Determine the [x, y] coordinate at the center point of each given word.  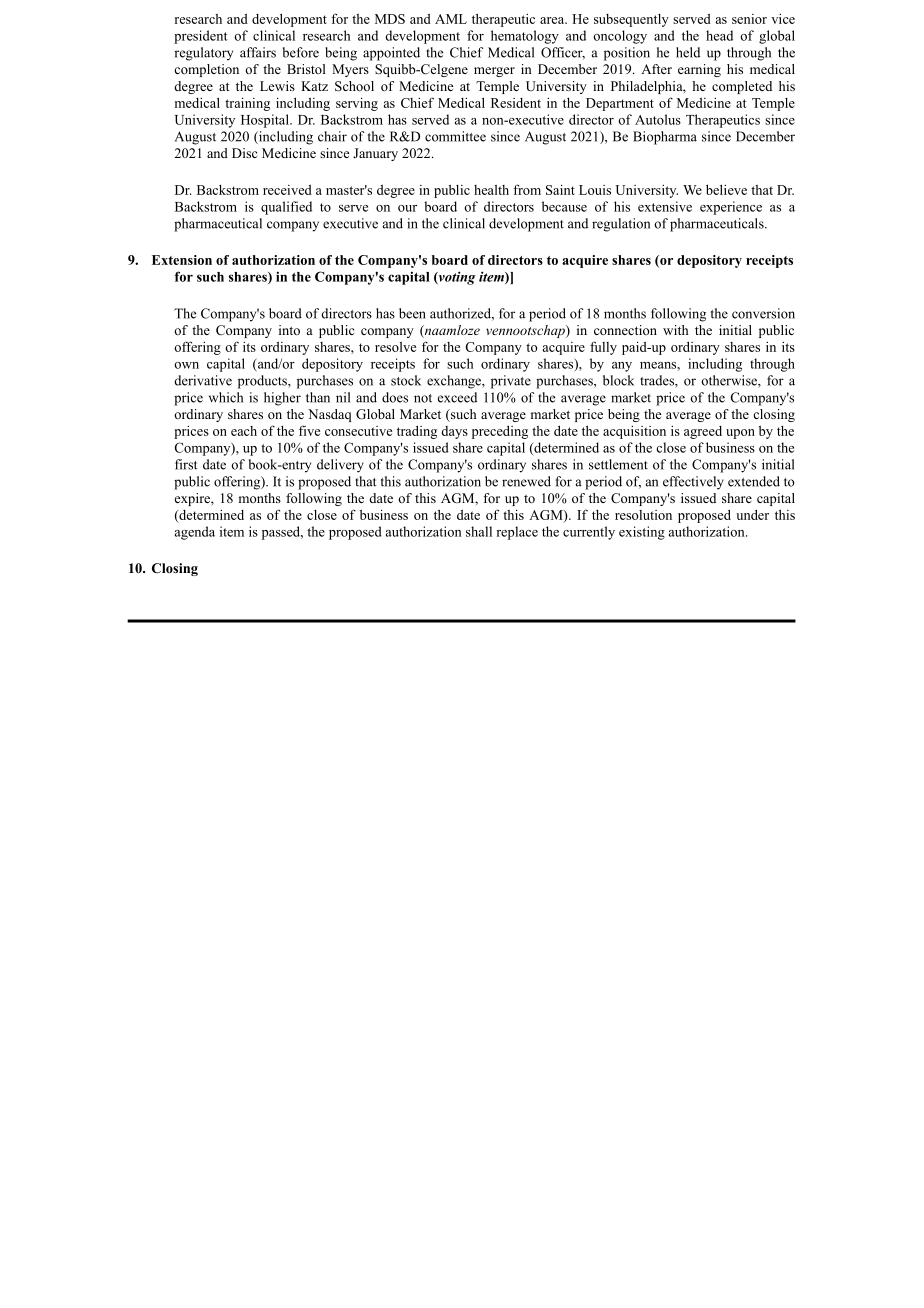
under [752, 514]
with [675, 330]
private [511, 382]
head [719, 35]
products [263, 382]
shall [479, 531]
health [491, 190]
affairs [258, 52]
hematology [525, 37]
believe [726, 189]
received [287, 190]
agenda [195, 533]
